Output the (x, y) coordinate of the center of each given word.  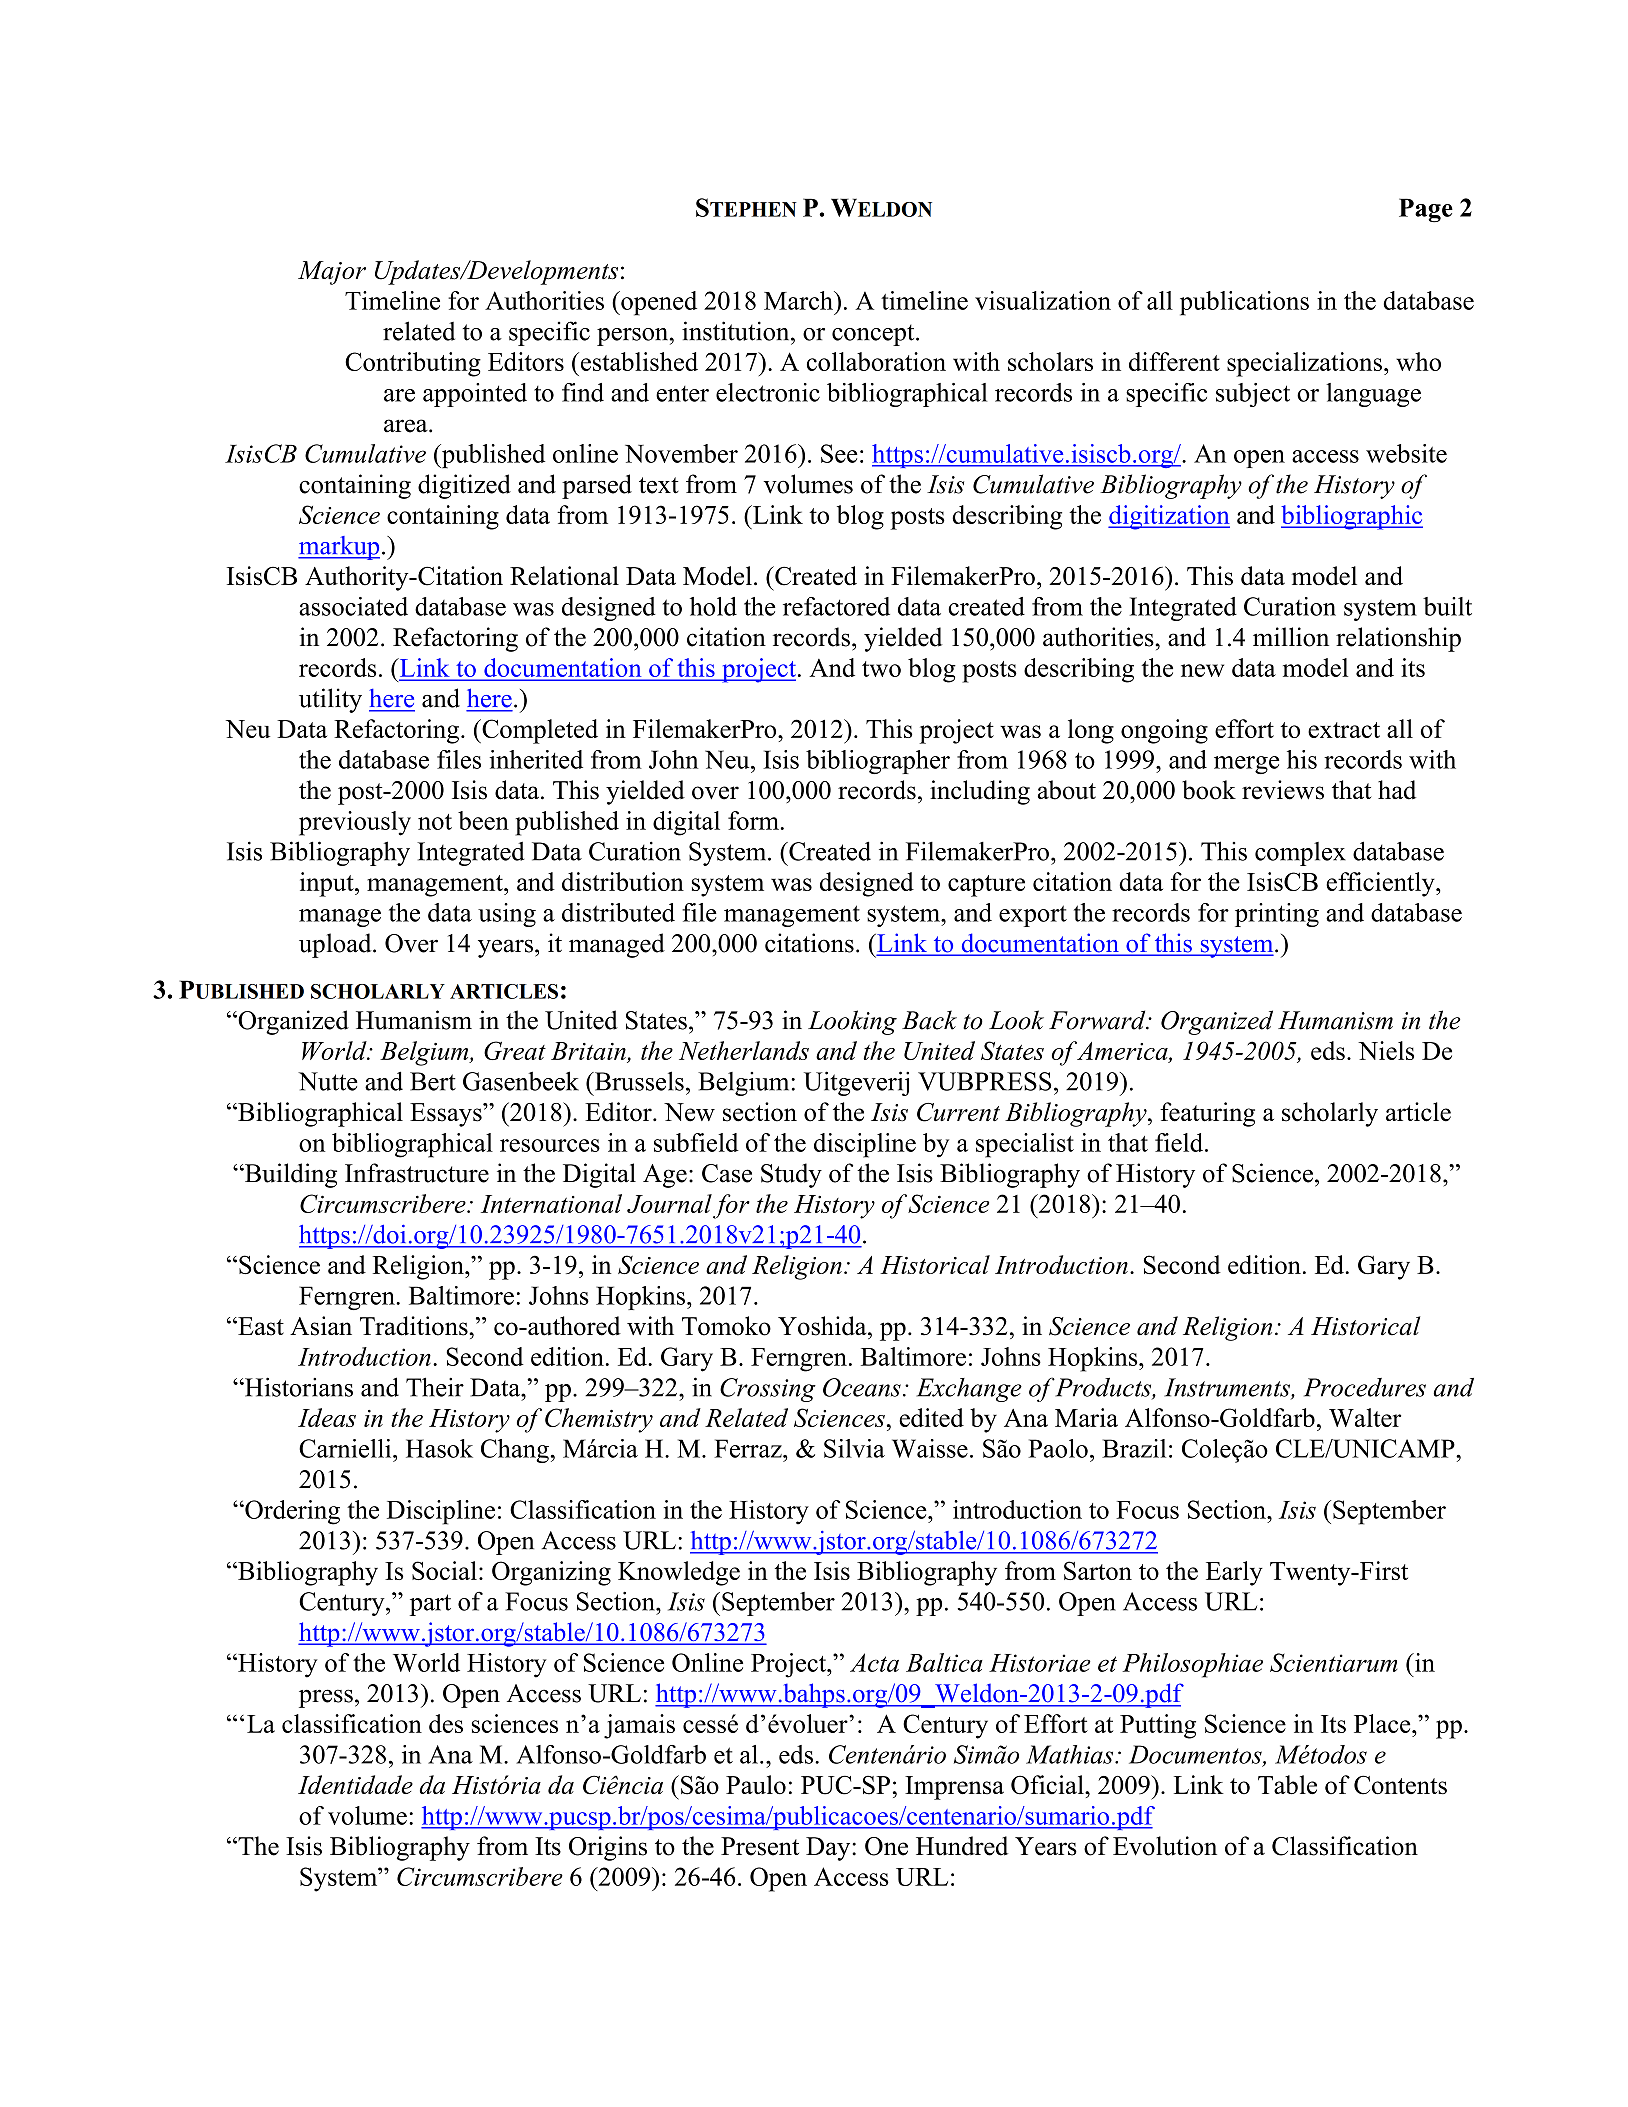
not (435, 822)
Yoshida (823, 1326)
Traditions (415, 1326)
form (753, 820)
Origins (608, 1848)
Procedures (1365, 1387)
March (799, 300)
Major (332, 273)
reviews (1283, 790)
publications (1244, 303)
